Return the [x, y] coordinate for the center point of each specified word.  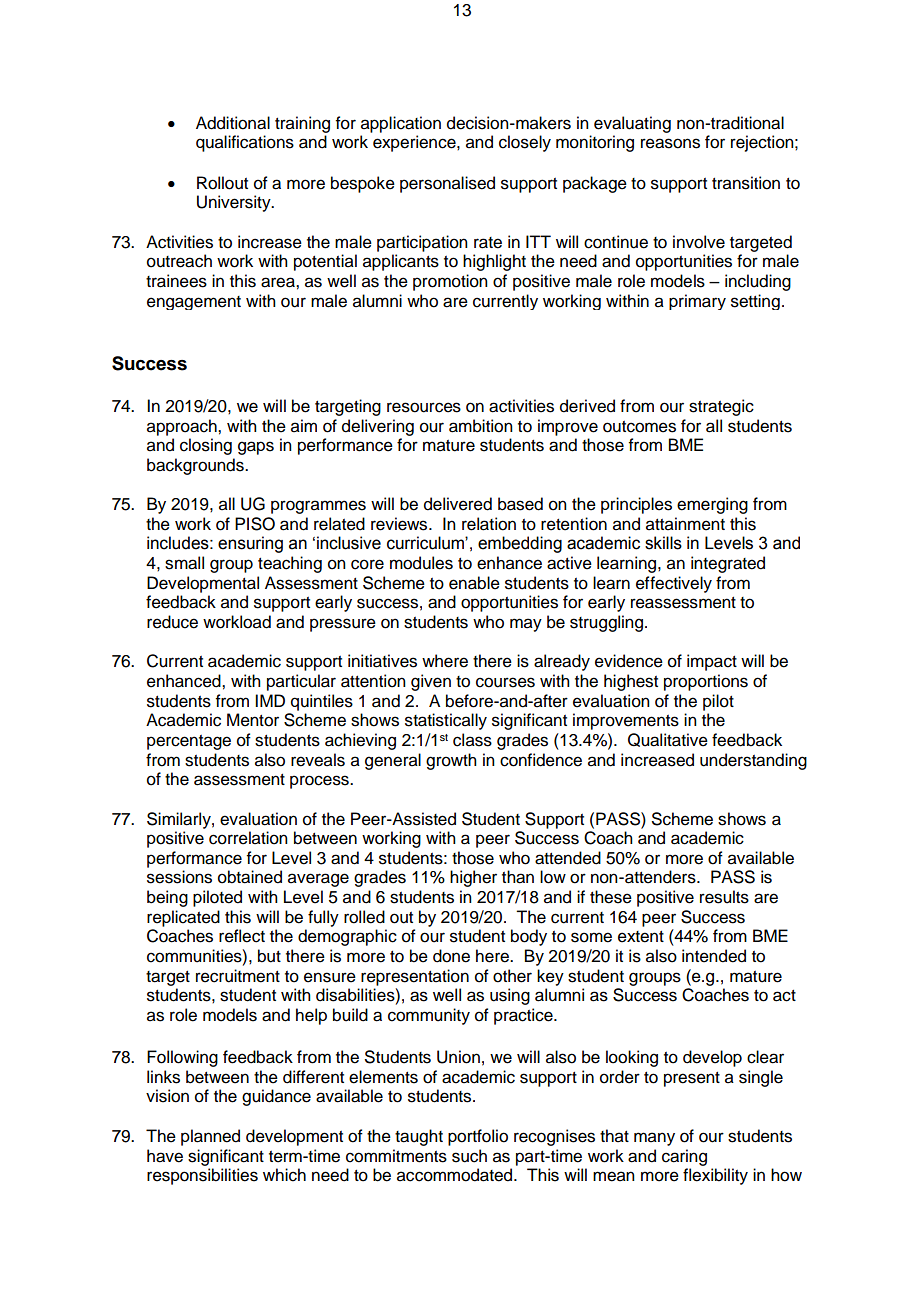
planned [210, 1137]
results [724, 897]
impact [712, 662]
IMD [270, 700]
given [431, 682]
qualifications [245, 143]
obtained [250, 877]
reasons [670, 143]
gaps [256, 448]
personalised [447, 184]
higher [473, 878]
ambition [481, 426]
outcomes [639, 427]
